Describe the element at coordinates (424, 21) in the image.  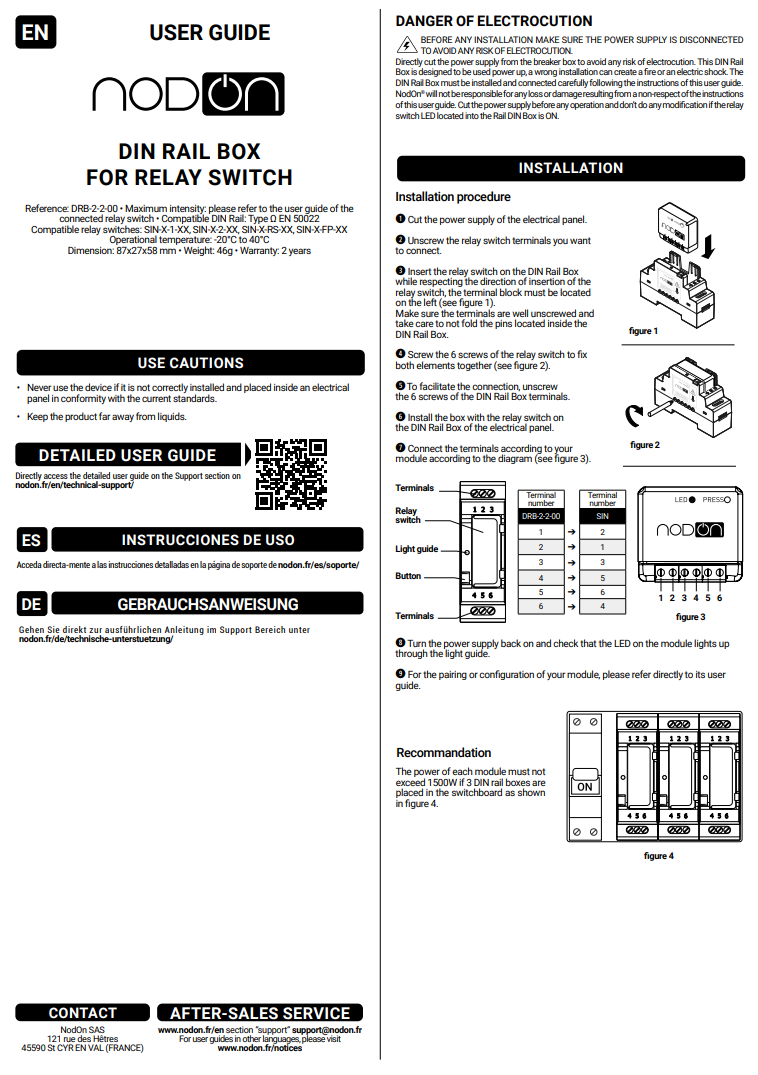
I see `DANGER` at that location.
